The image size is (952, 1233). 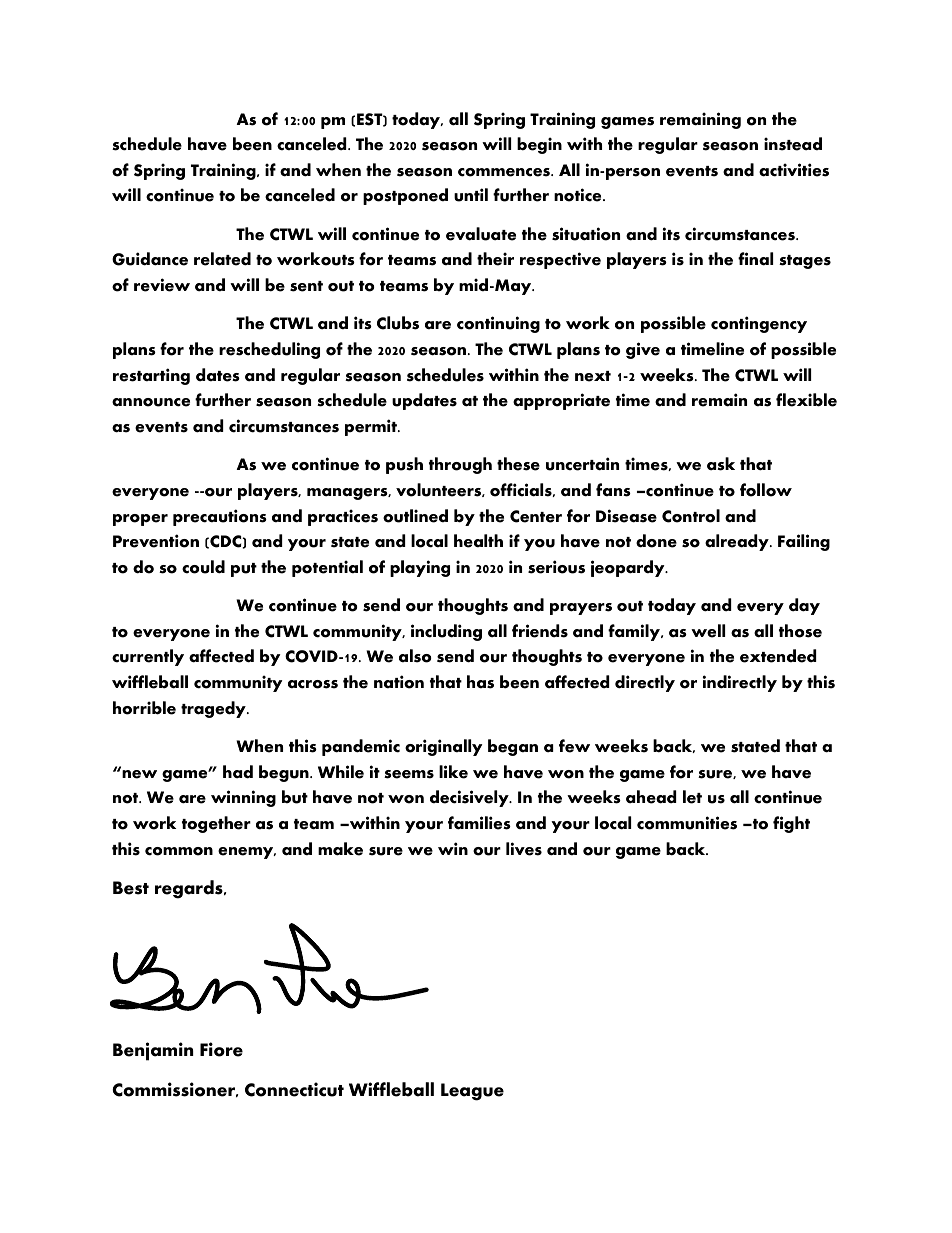 I want to click on Fiore, so click(x=221, y=1049).
